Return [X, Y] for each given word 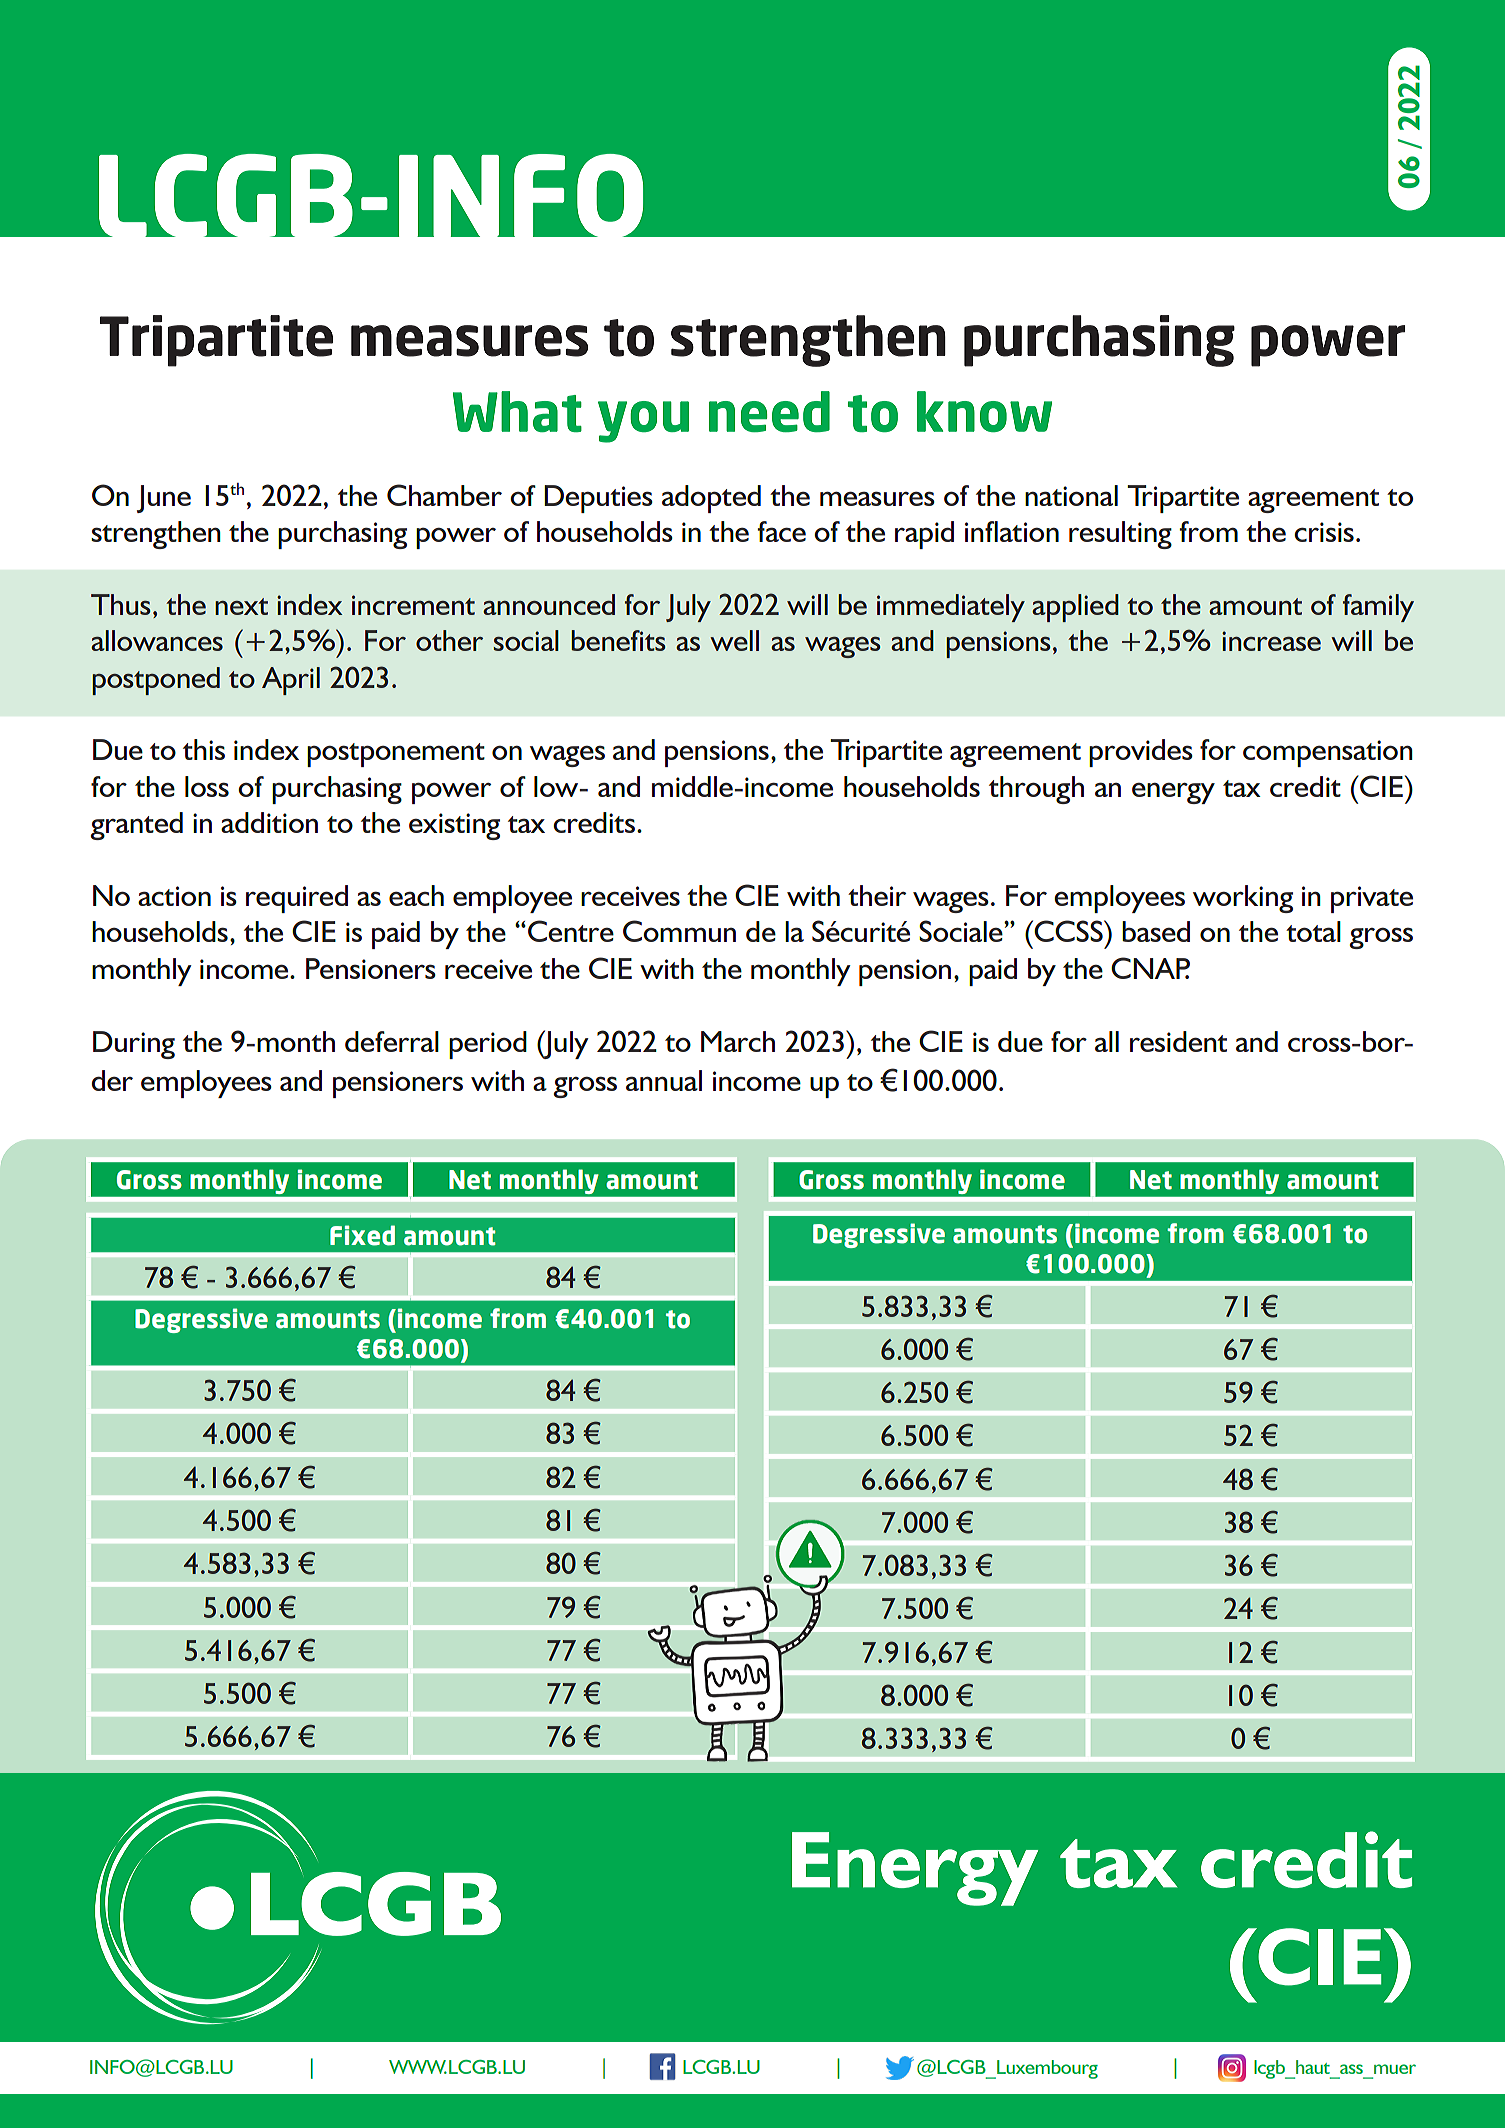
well [734, 640]
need [769, 412]
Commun [679, 931]
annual [664, 1080]
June [164, 499]
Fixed [362, 1235]
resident [1178, 1041]
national [1071, 495]
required [297, 899]
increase [1271, 641]
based [1156, 931]
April [291, 681]
